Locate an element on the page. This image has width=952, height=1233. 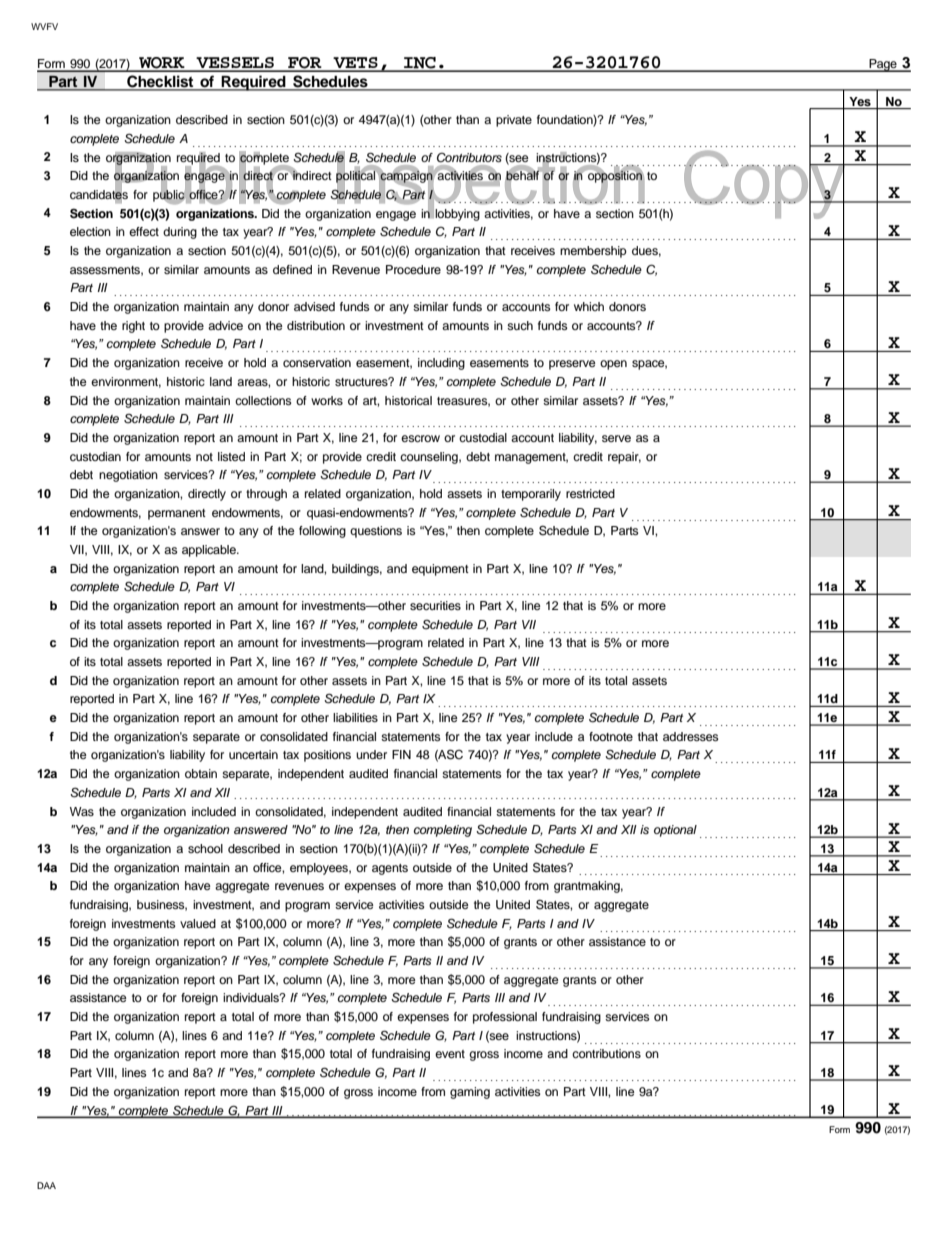
candidates is located at coordinates (99, 195).
